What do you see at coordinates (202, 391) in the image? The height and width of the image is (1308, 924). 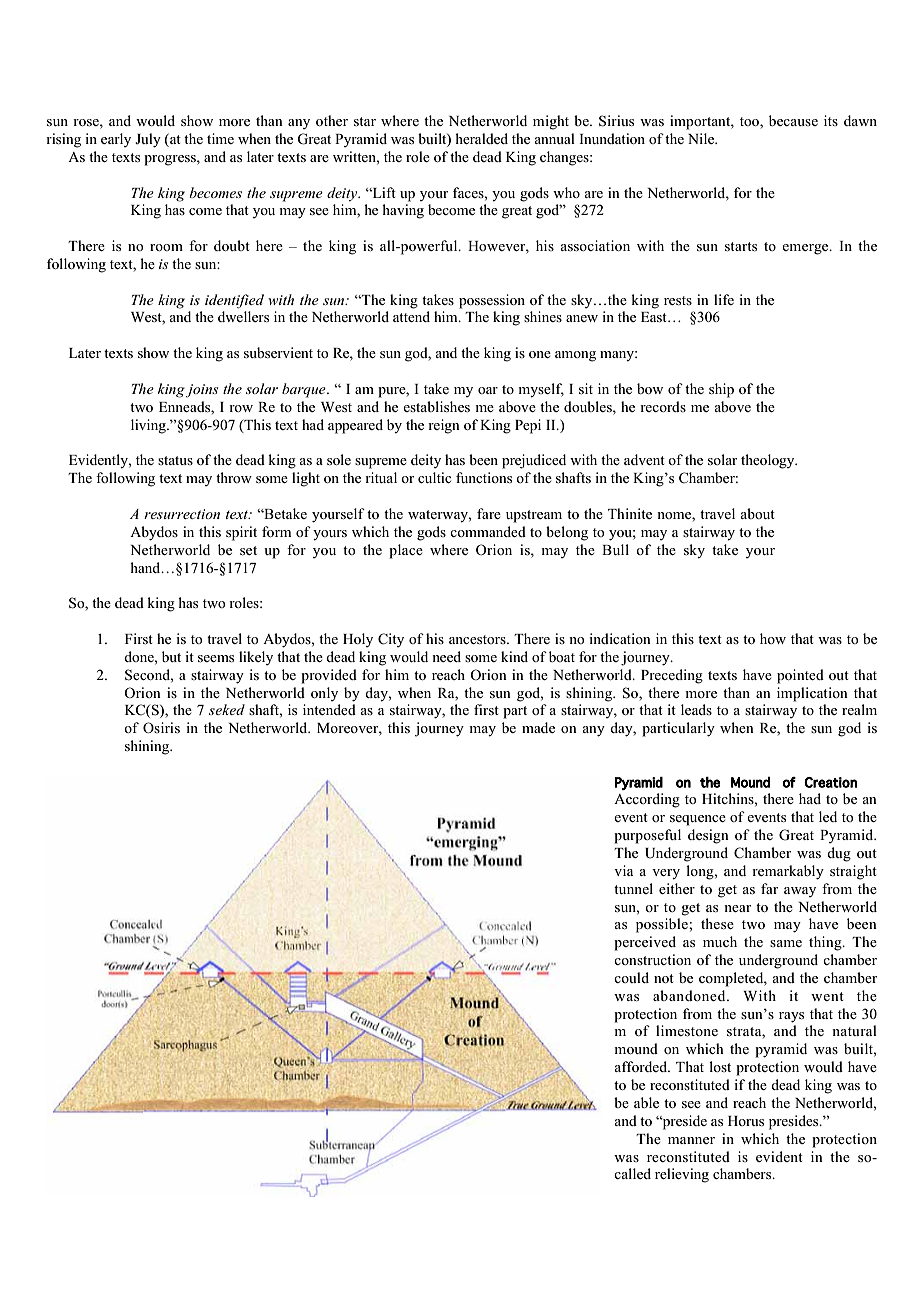 I see `joins` at bounding box center [202, 391].
